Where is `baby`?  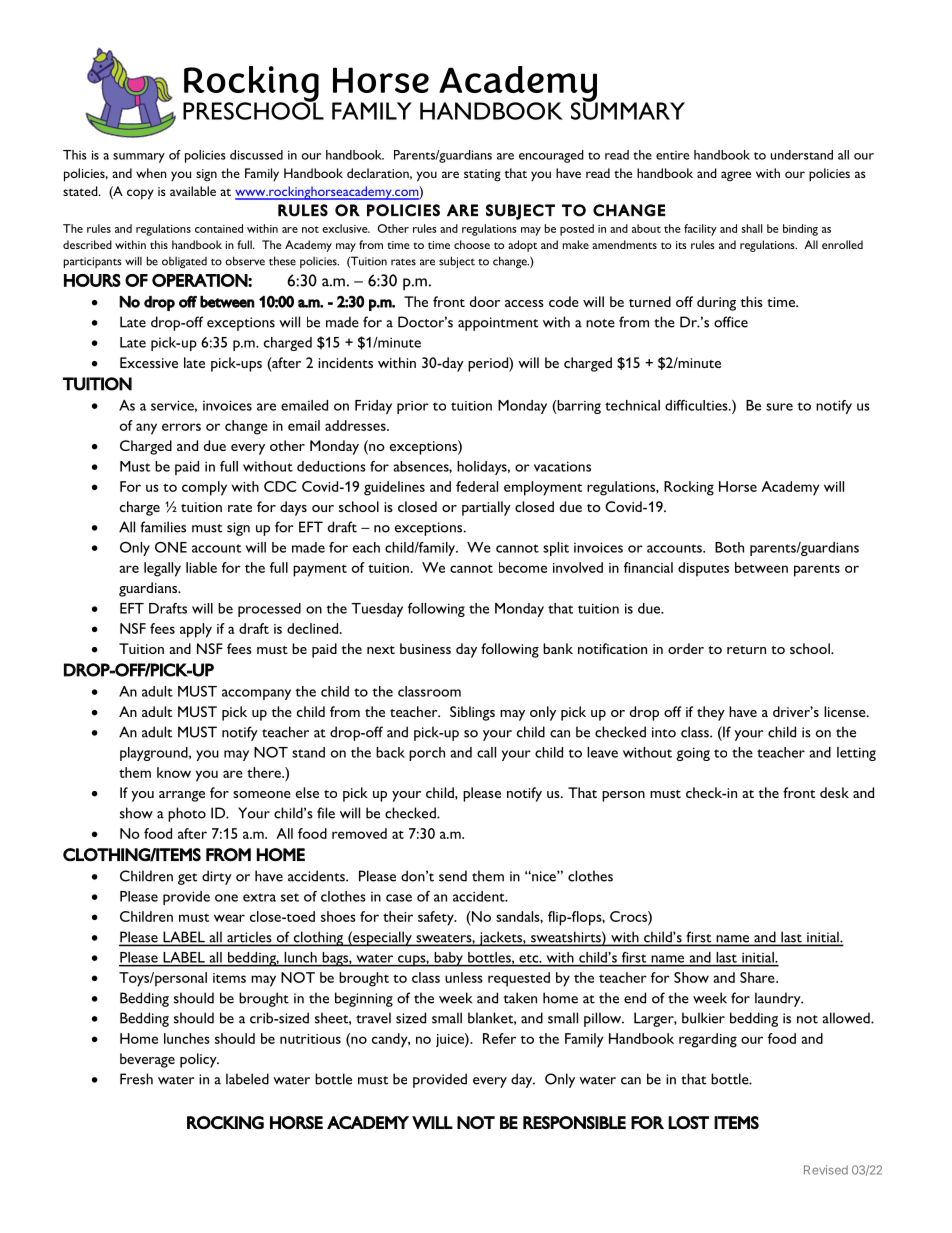 baby is located at coordinates (448, 959).
